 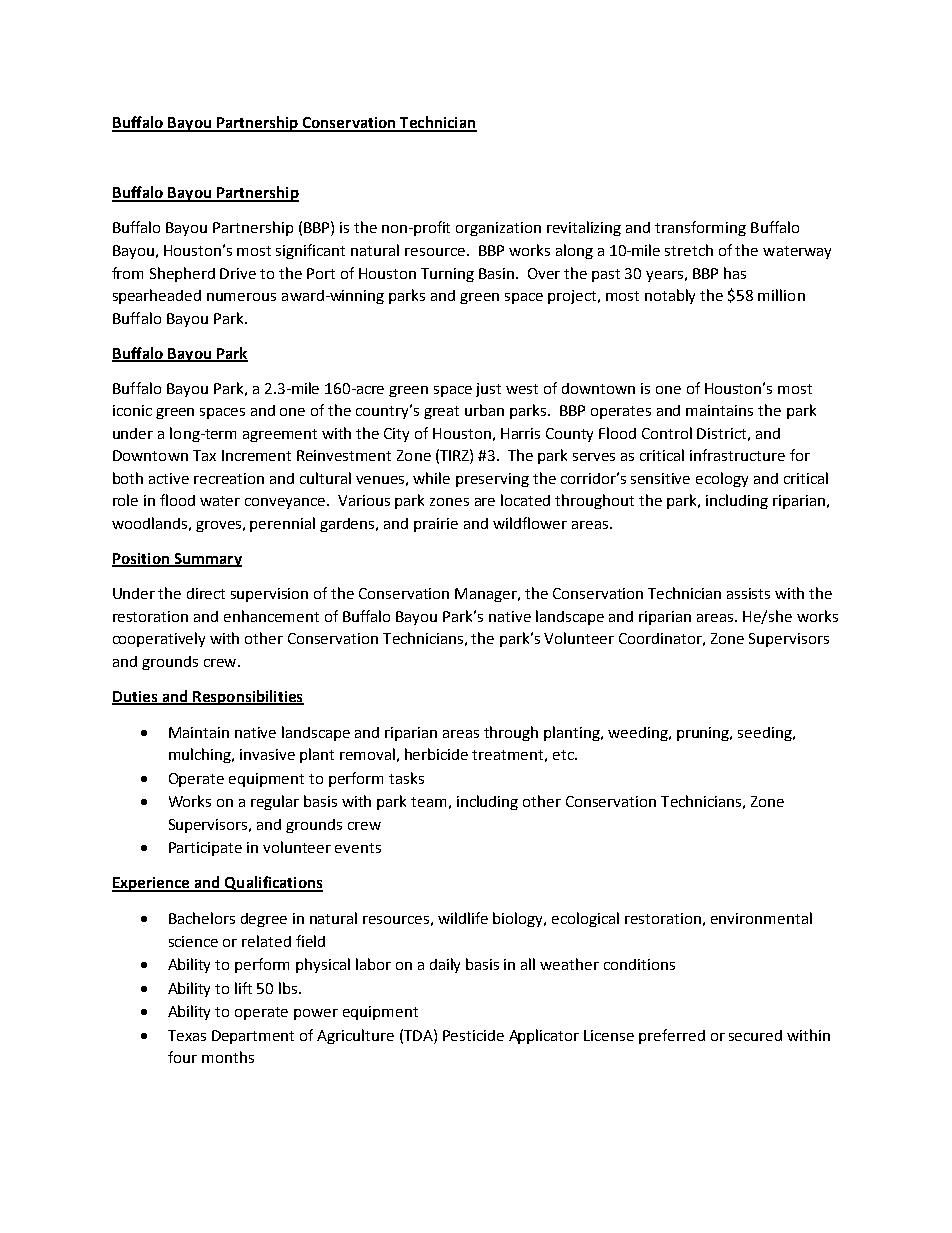 I want to click on Pesticide, so click(x=473, y=1035).
